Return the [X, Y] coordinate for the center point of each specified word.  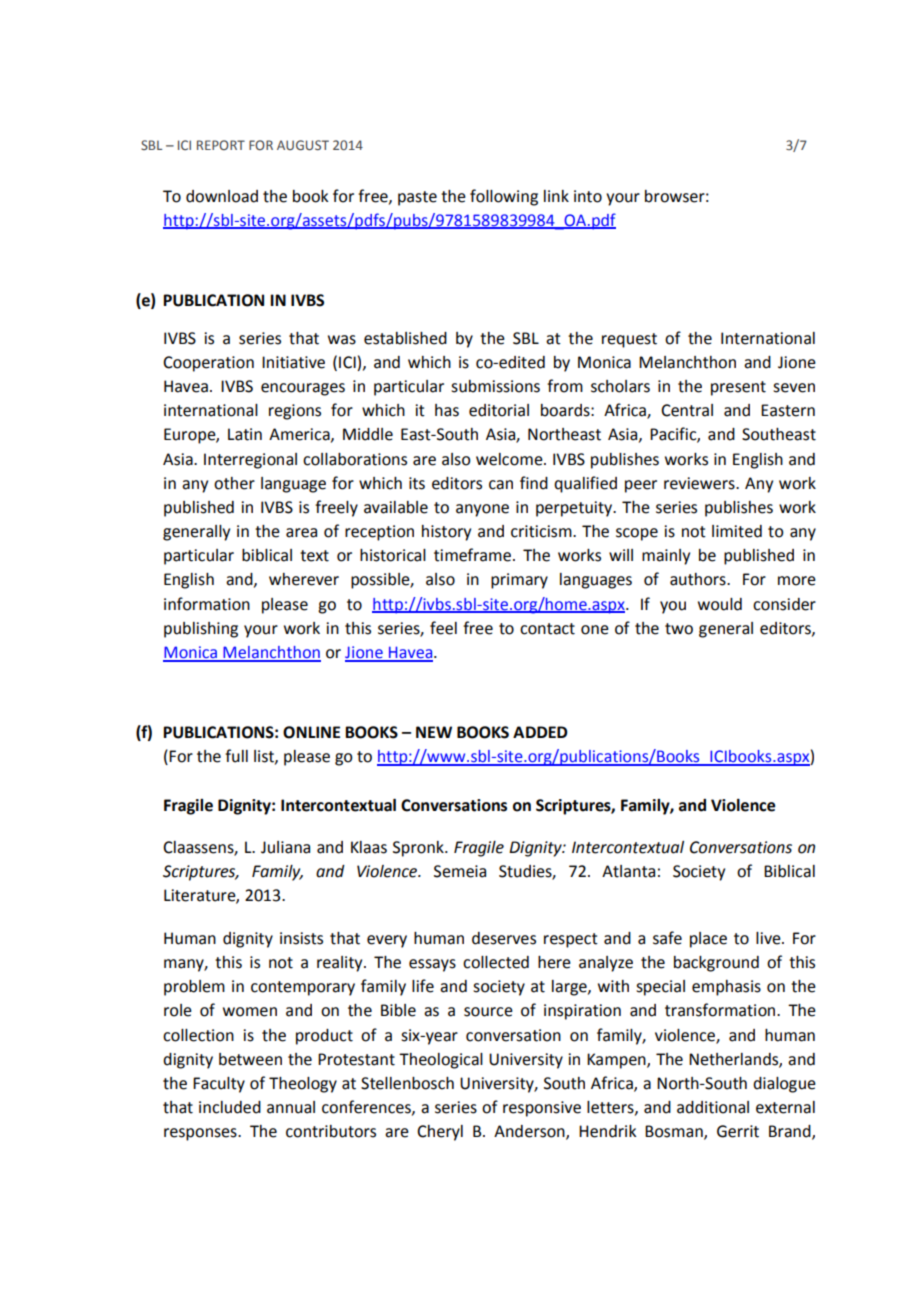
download [222, 196]
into [588, 196]
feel [443, 628]
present [738, 388]
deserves [504, 938]
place [708, 940]
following [504, 197]
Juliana [285, 847]
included [230, 1107]
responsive [542, 1109]
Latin [245, 434]
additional [713, 1107]
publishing [201, 630]
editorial [499, 410]
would [720, 604]
